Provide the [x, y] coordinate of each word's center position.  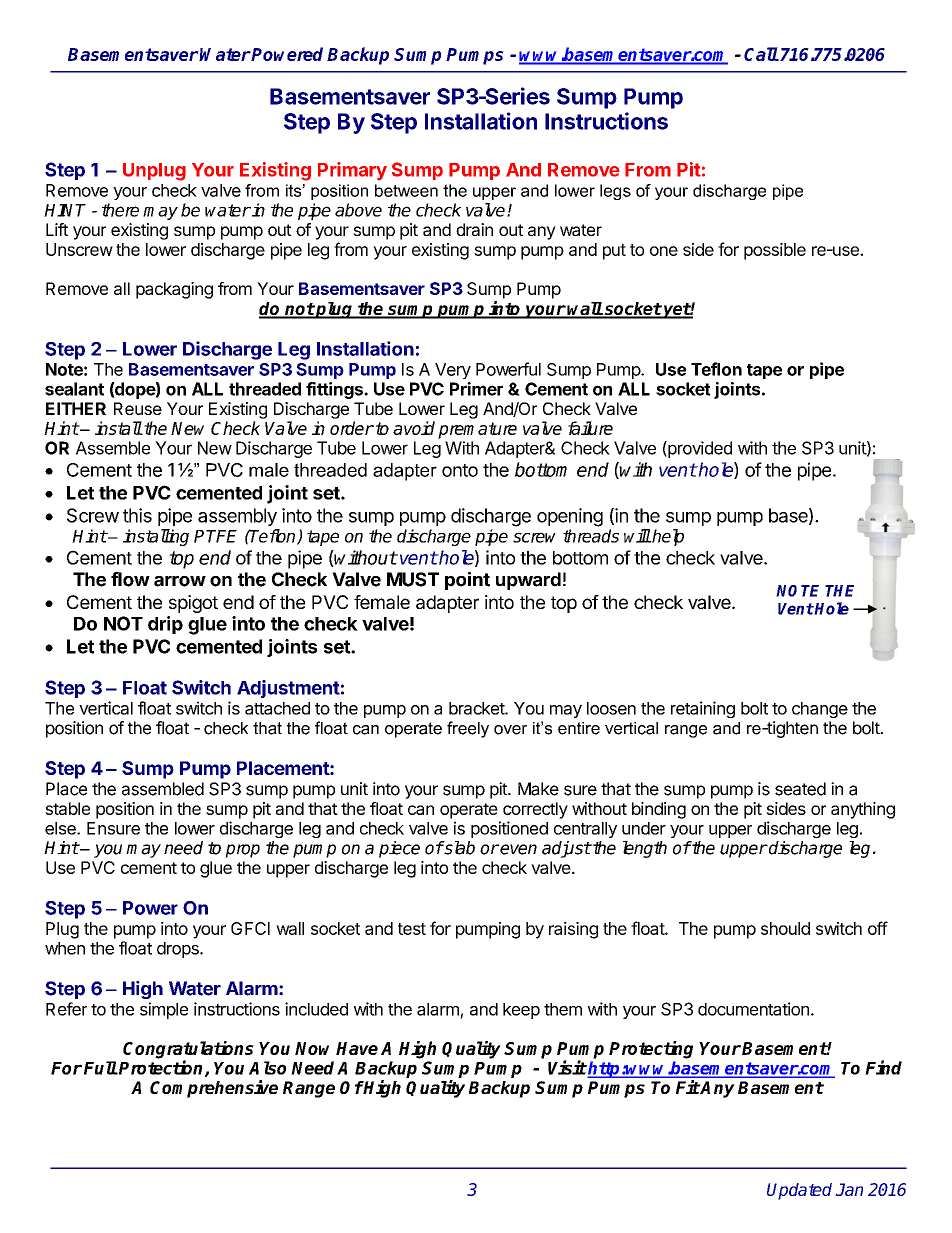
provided [699, 449]
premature [477, 430]
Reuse [138, 408]
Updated [799, 1191]
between [406, 190]
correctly [535, 810]
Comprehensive [214, 1089]
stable [67, 808]
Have [357, 1048]
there [120, 210]
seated [800, 789]
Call [761, 54]
